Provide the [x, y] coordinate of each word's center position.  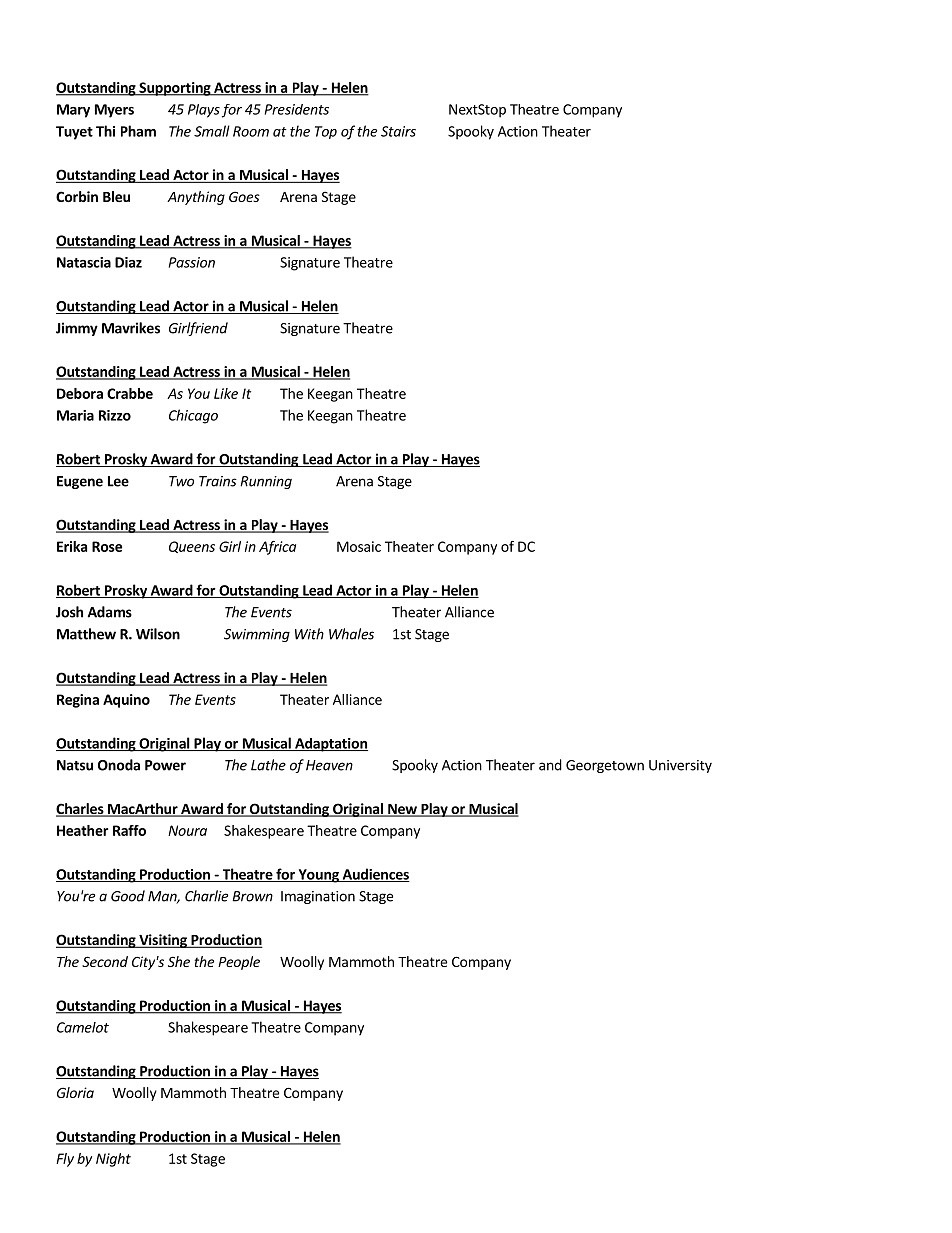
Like [226, 393]
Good [128, 896]
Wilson [158, 634]
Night [113, 1160]
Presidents [297, 109]
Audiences [375, 875]
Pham [138, 131]
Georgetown [605, 766]
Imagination [318, 897]
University [680, 766]
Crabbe [130, 393]
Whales [351, 634]
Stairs [398, 131]
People [239, 963]
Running [266, 482]
